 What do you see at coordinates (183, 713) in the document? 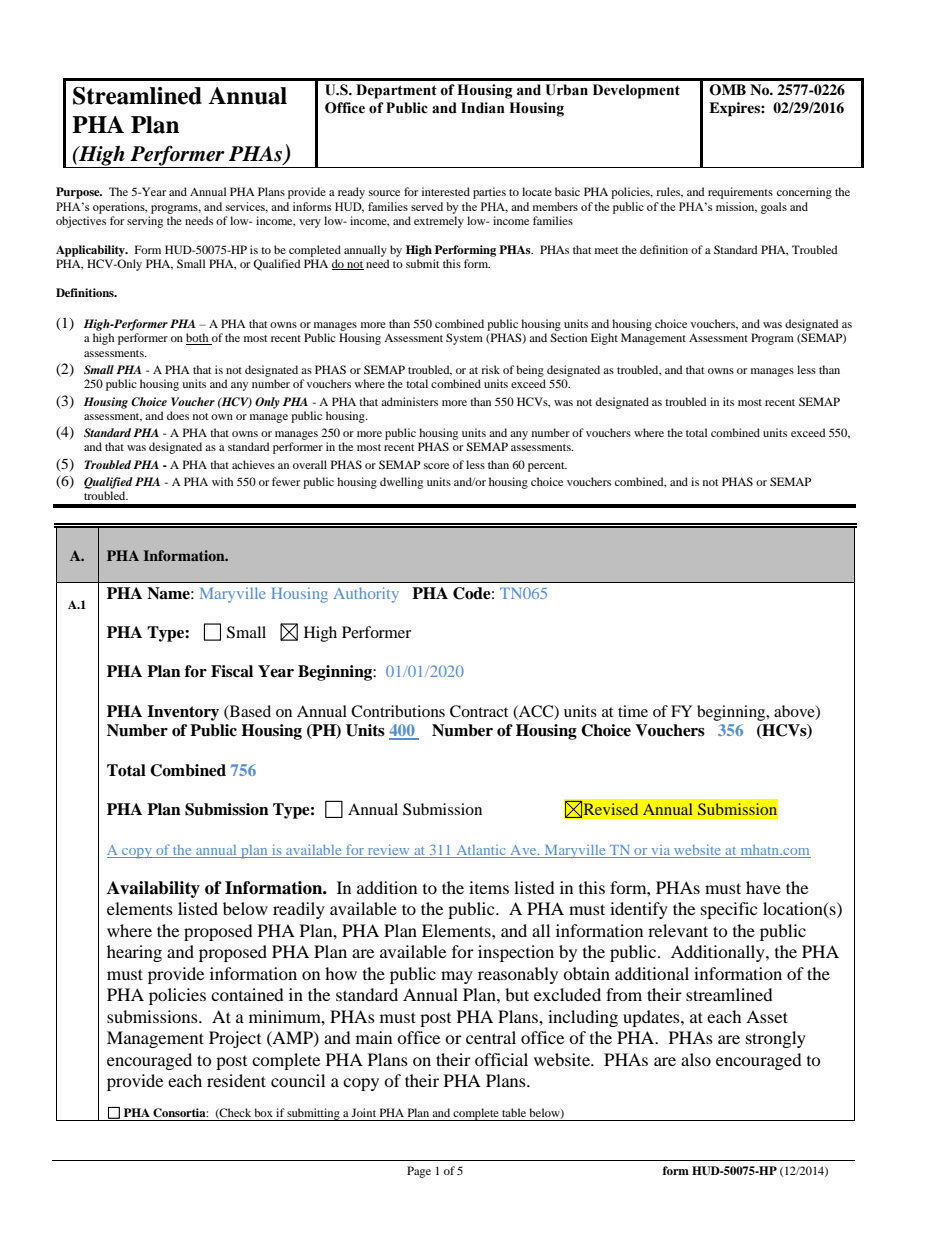
I see `Inventory` at bounding box center [183, 713].
